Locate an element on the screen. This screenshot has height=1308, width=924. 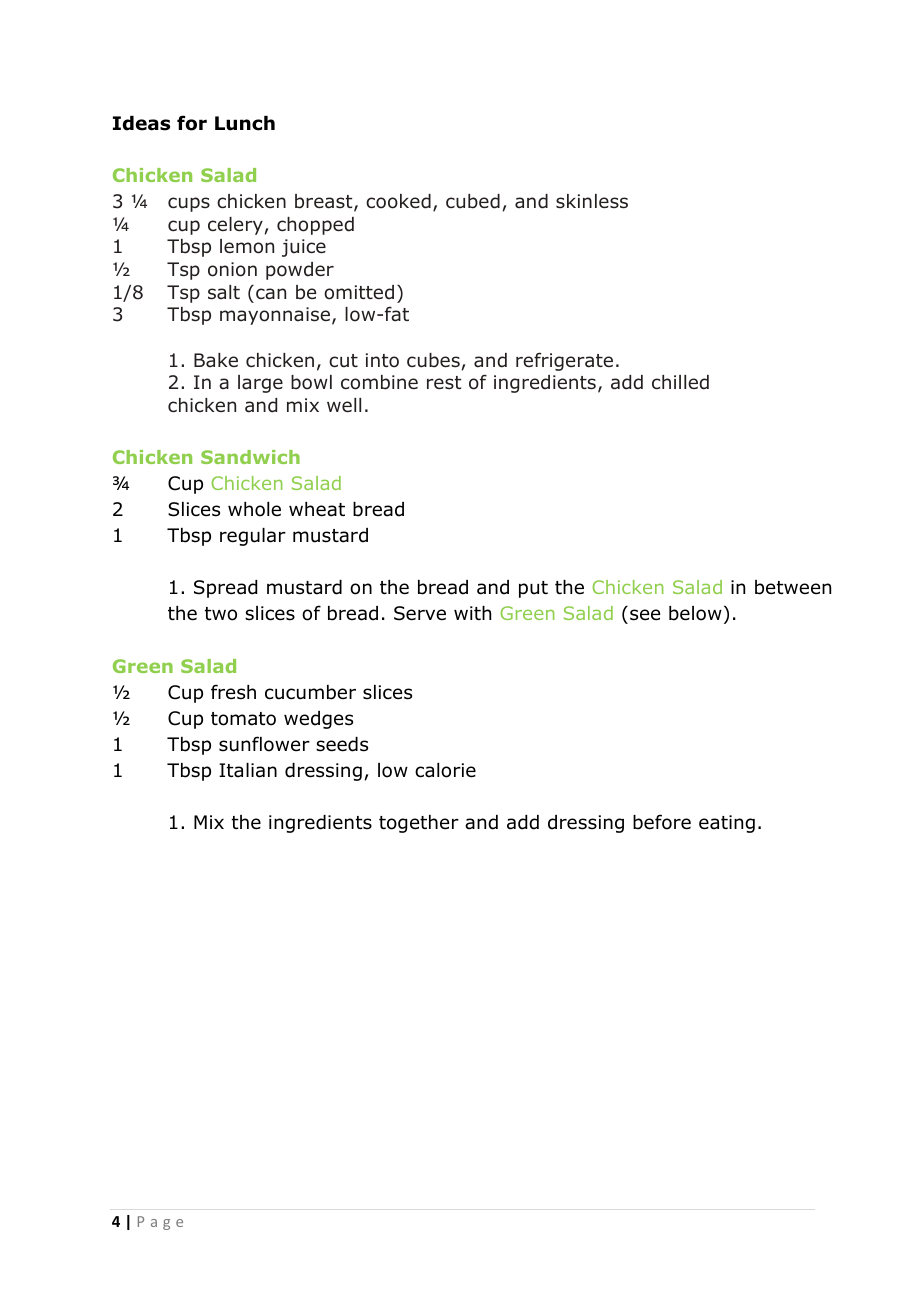
cubes is located at coordinates (433, 360).
